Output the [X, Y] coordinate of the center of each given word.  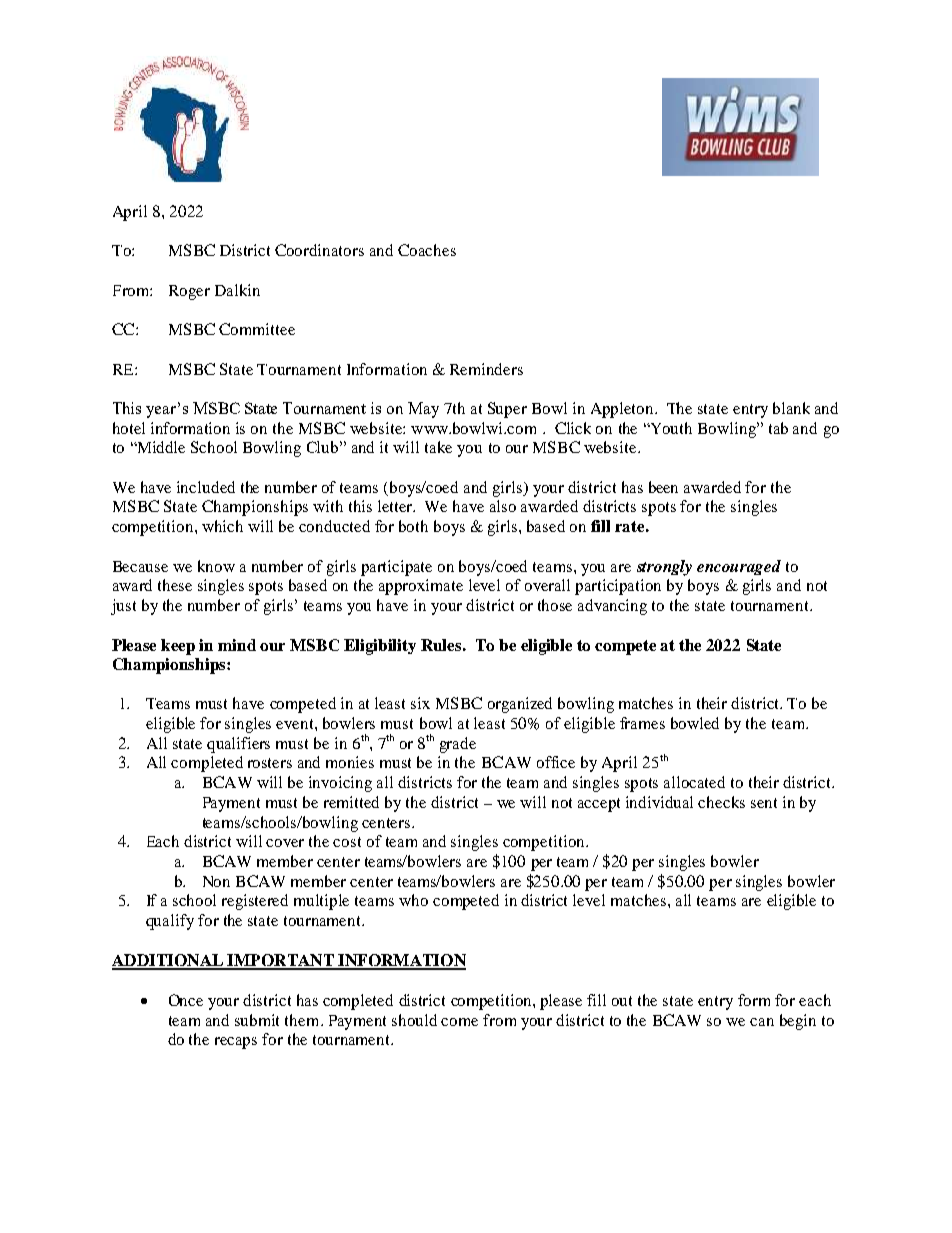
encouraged [739, 567]
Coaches [427, 250]
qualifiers [238, 745]
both [413, 526]
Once [186, 1000]
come [459, 1022]
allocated [694, 782]
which [222, 526]
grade [458, 745]
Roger [189, 292]
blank [791, 408]
